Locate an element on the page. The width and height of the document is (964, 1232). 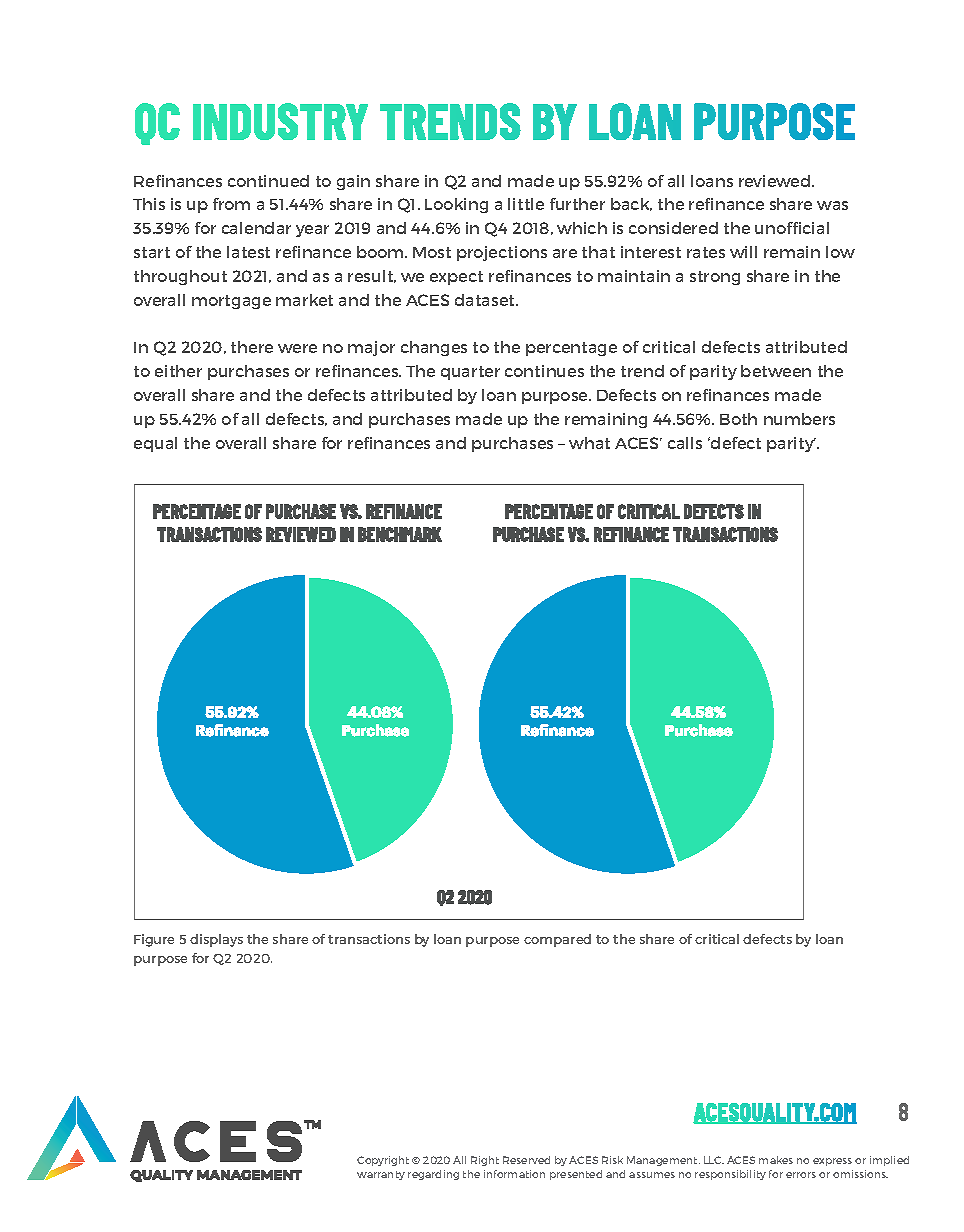
equal is located at coordinates (155, 444).
